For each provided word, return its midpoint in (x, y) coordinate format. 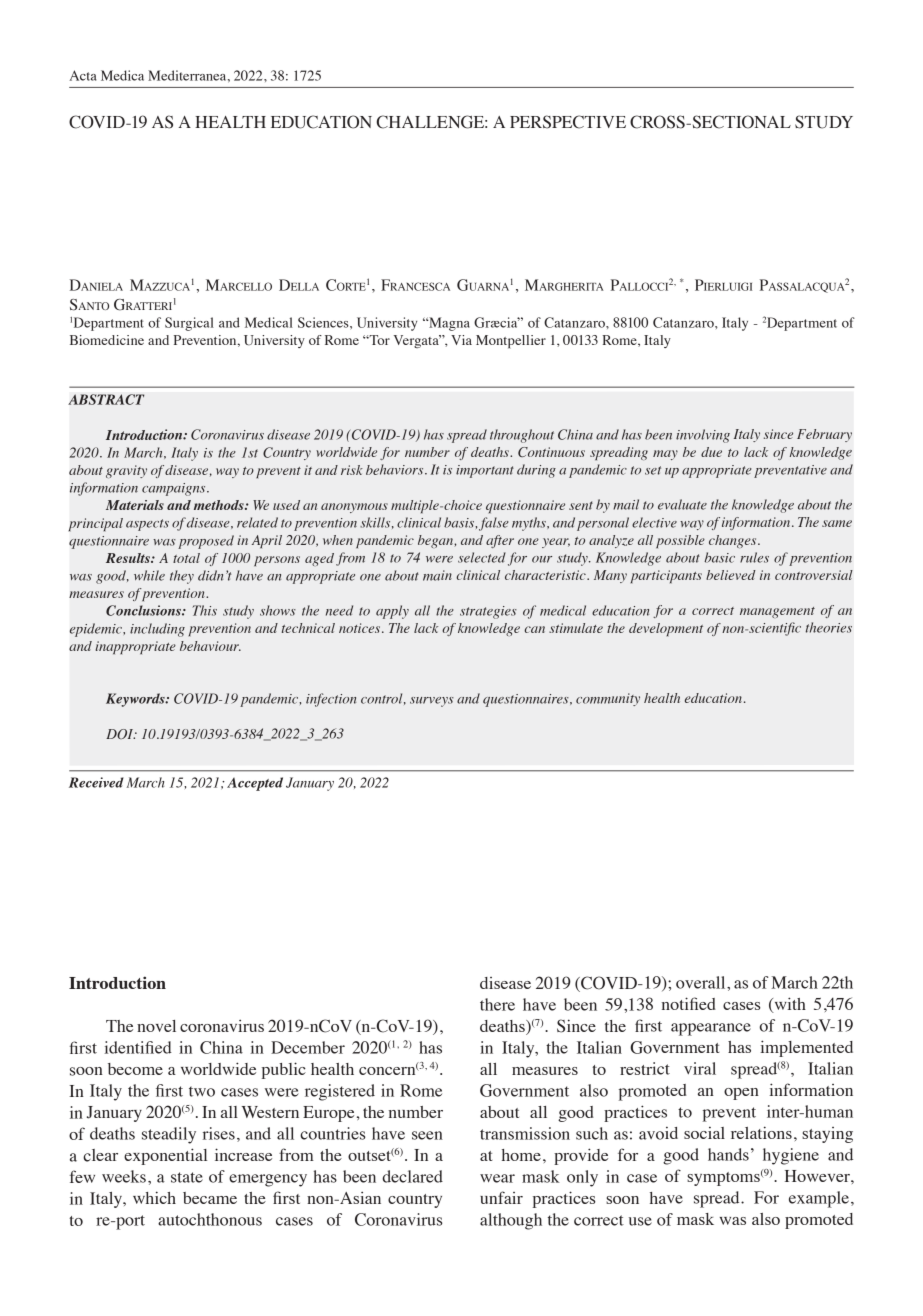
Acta (83, 75)
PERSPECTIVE (568, 122)
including (157, 630)
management (777, 612)
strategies (488, 612)
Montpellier (511, 342)
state (187, 1177)
